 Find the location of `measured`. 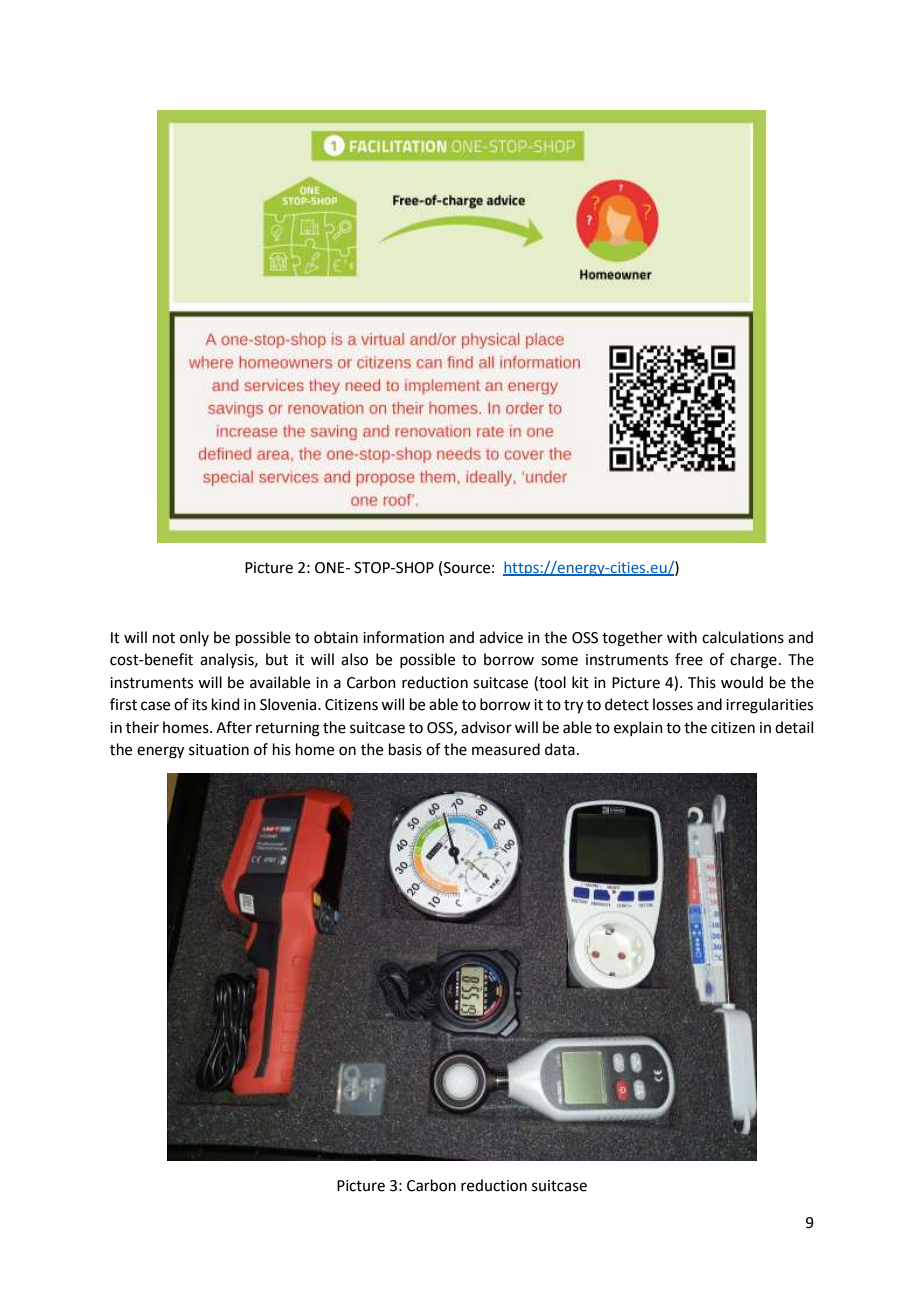

measured is located at coordinates (506, 749).
